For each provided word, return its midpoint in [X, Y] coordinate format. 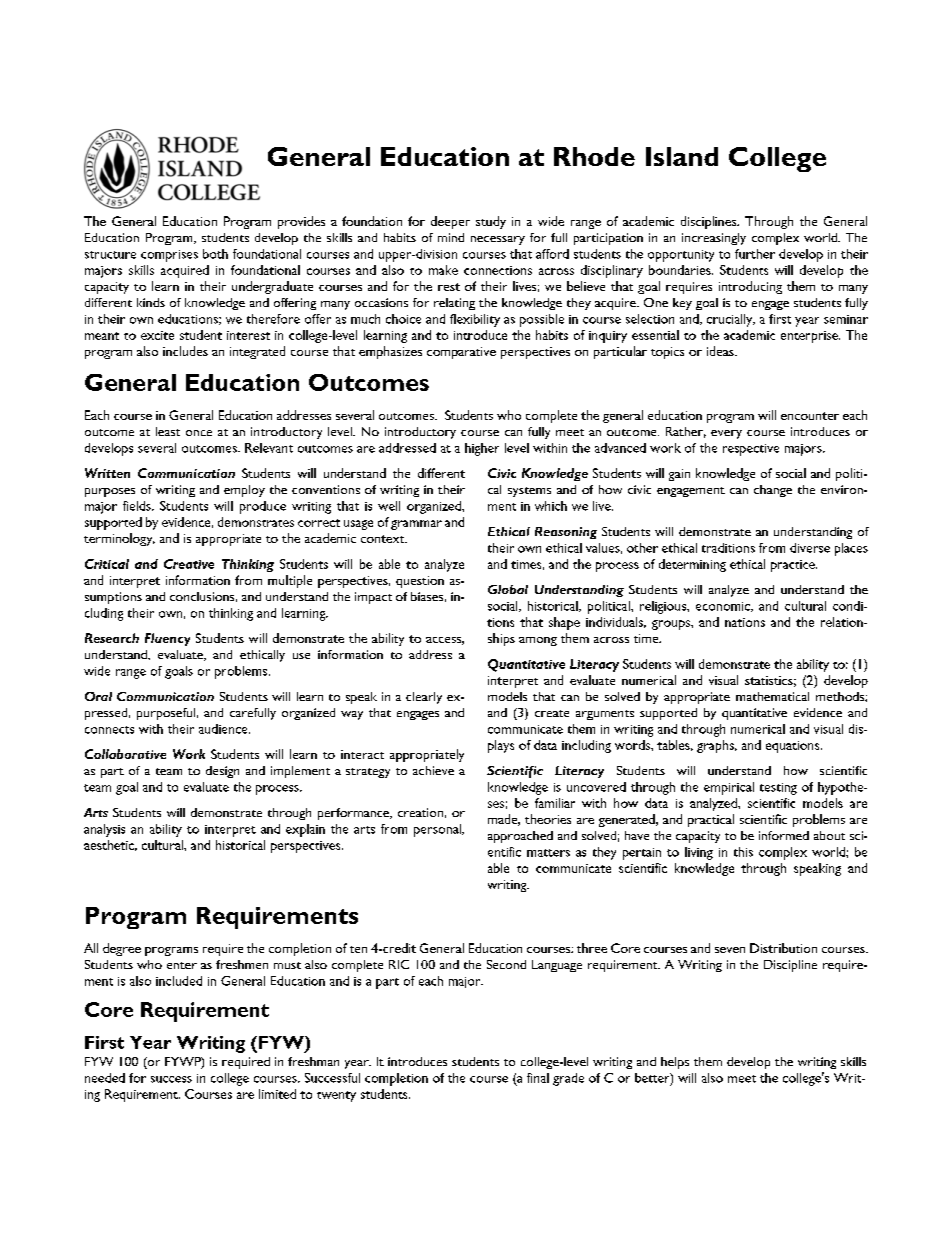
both [215, 254]
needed [105, 1078]
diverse [810, 548]
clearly [424, 698]
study [491, 222]
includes [185, 351]
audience [224, 729]
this [743, 852]
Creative [189, 564]
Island [682, 156]
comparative [461, 353]
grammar [416, 525]
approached [520, 837]
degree [122, 949]
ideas [721, 351]
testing [778, 789]
